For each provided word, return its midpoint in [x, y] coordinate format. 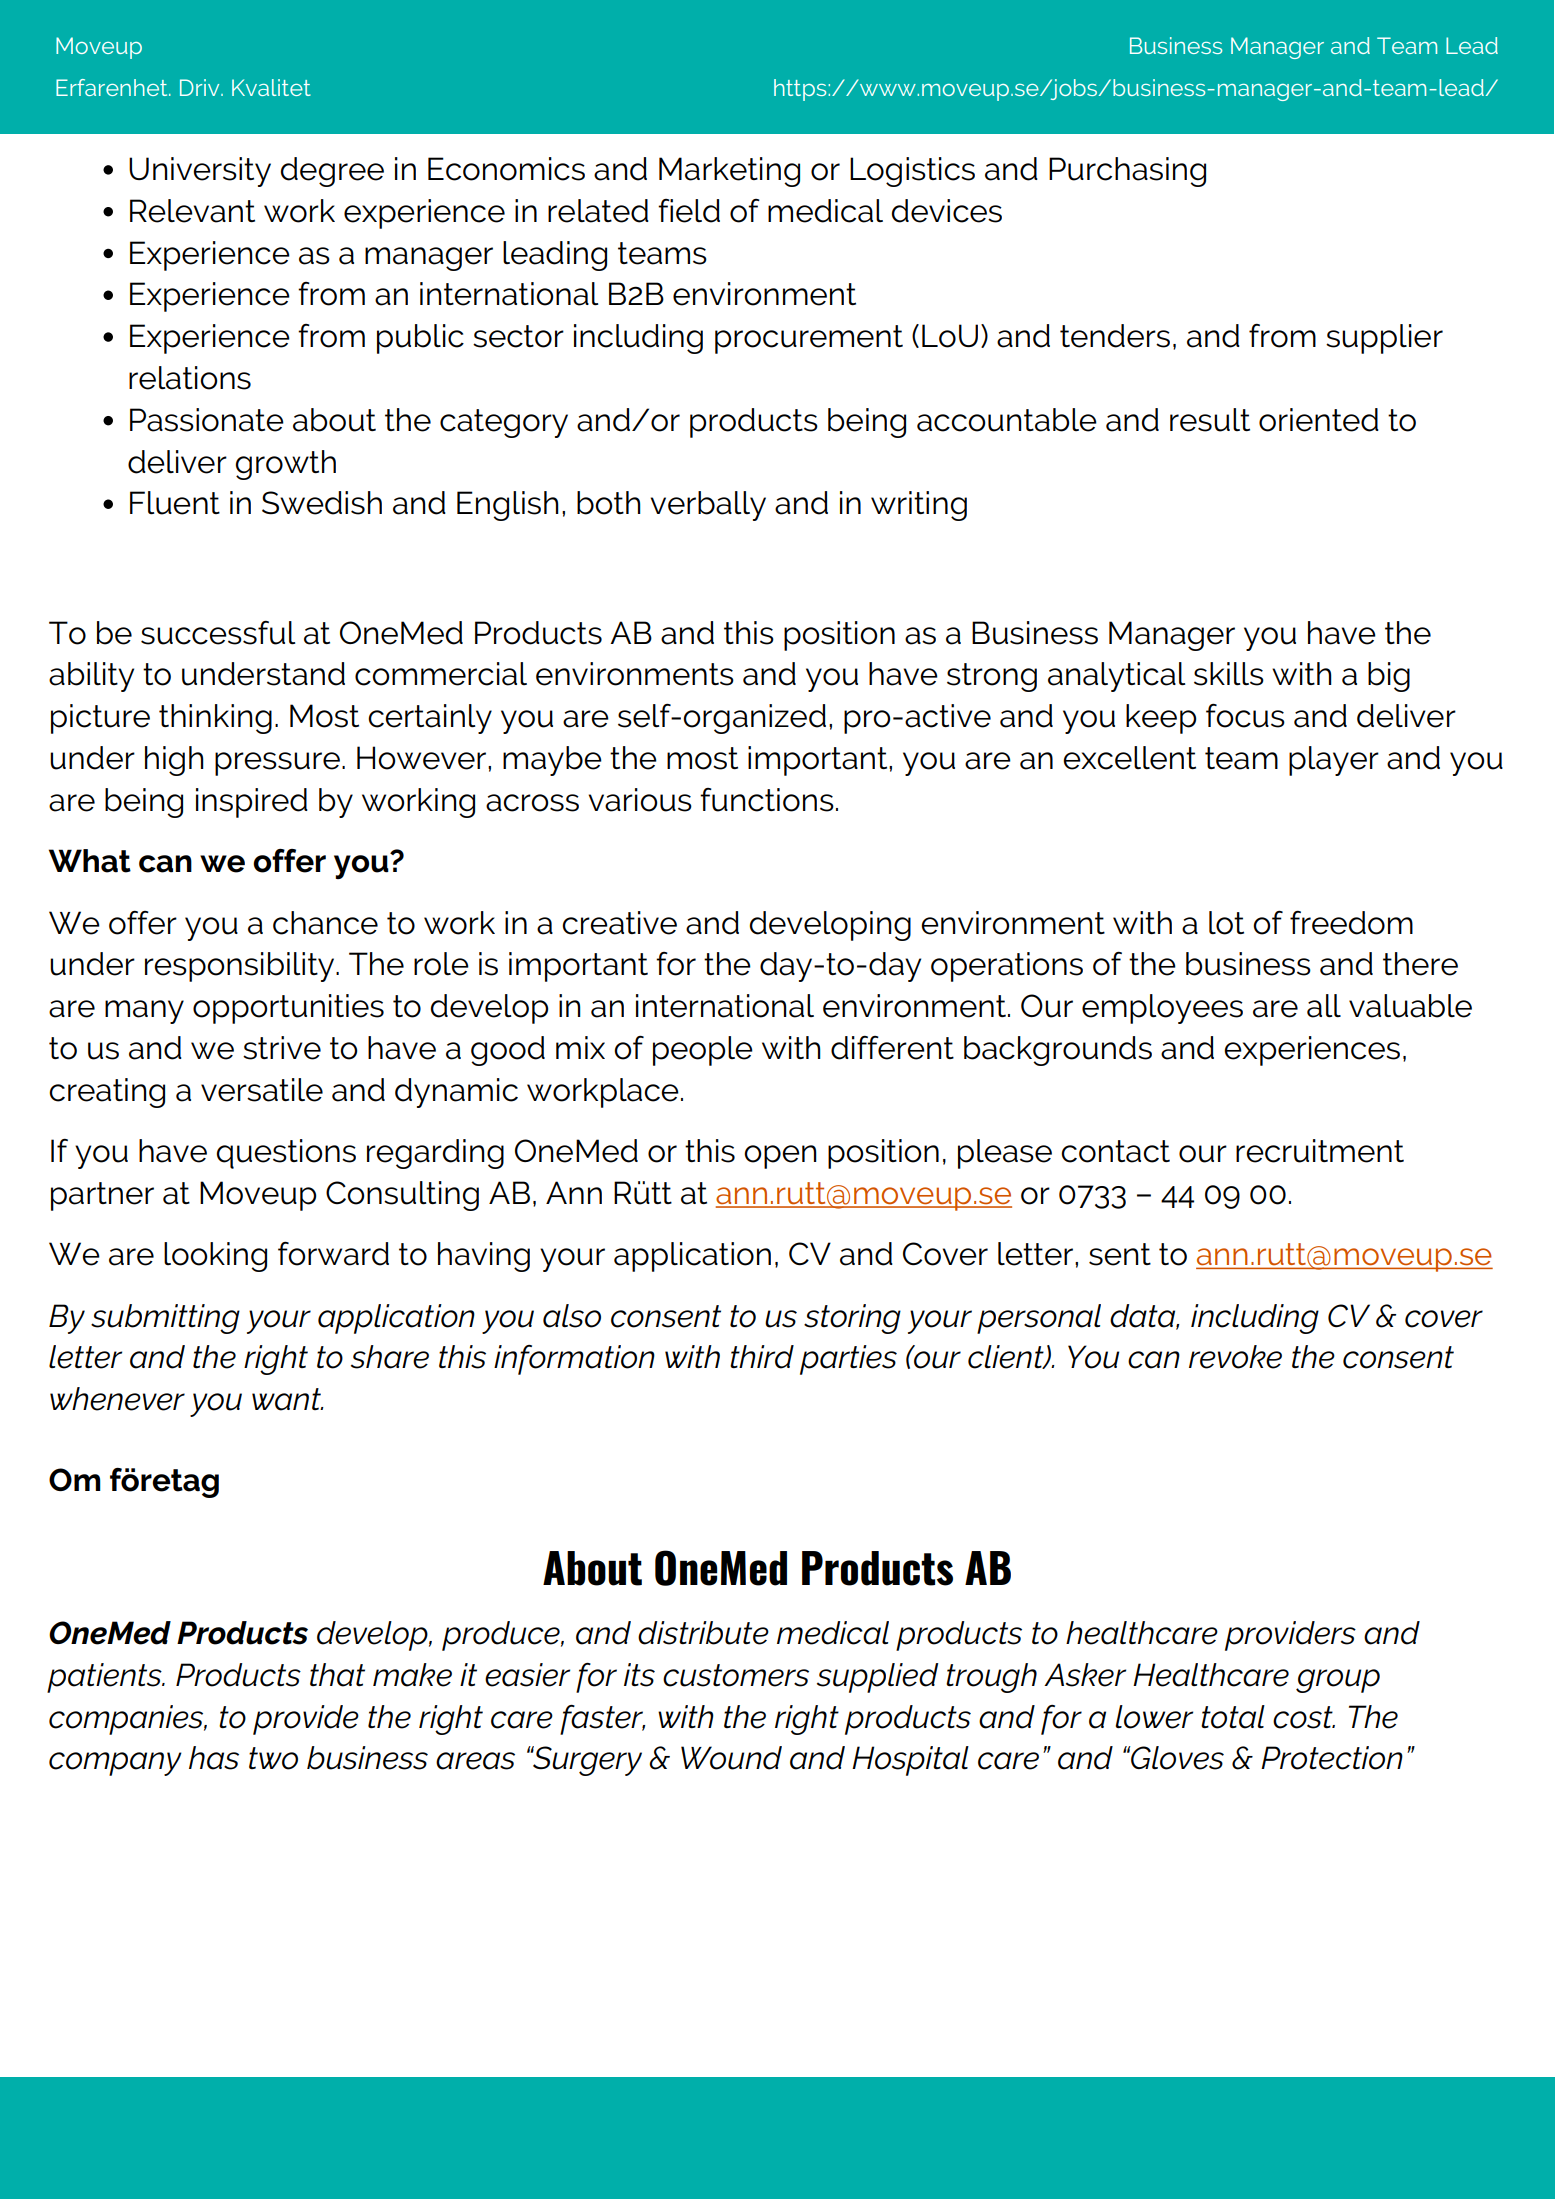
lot [1226, 923]
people [703, 1051]
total [1233, 1717]
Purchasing [1127, 172]
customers [736, 1675]
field [689, 211]
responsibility [241, 967]
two [273, 1758]
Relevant [192, 211]
